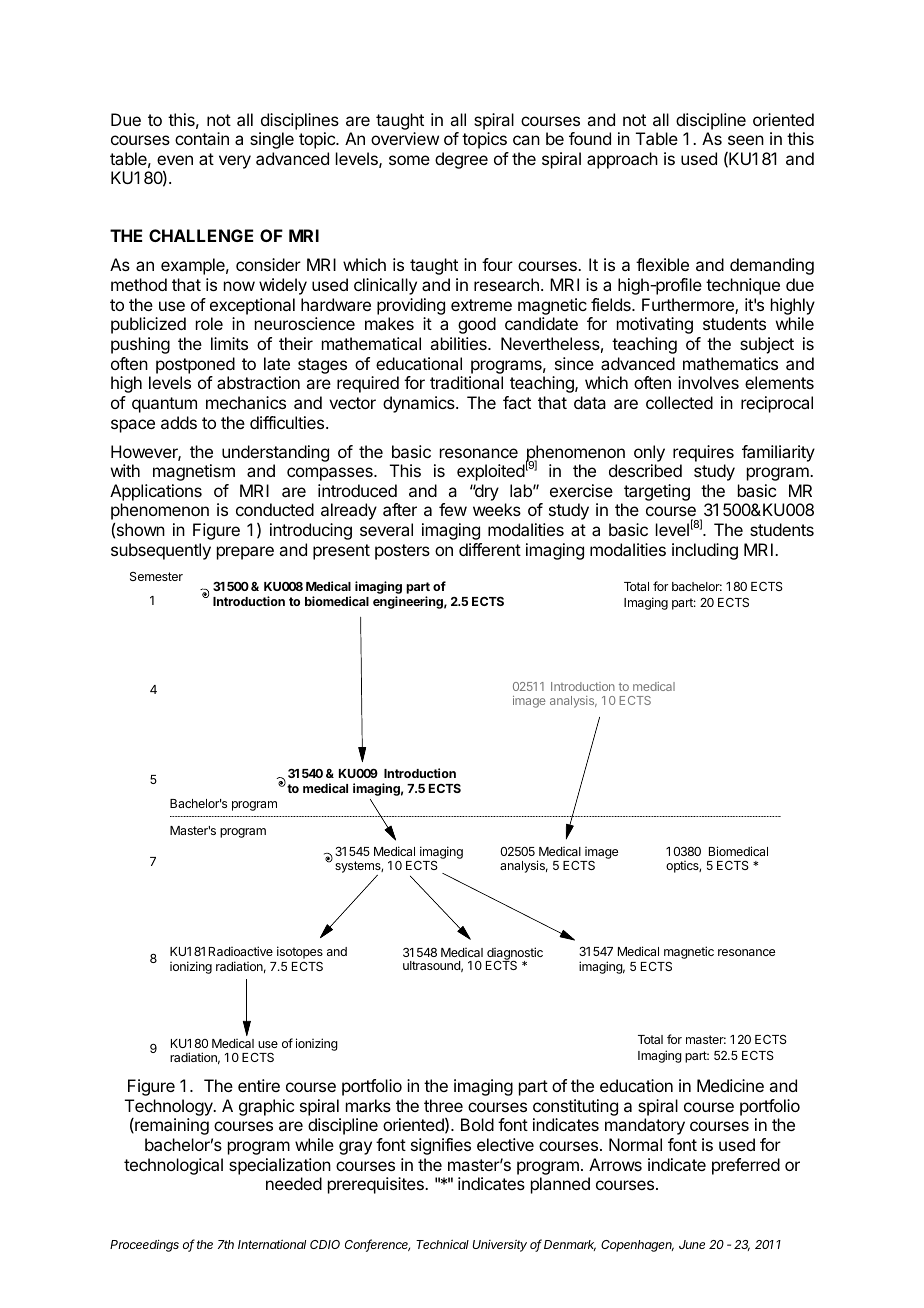 This screenshot has height=1308, width=924. Describe the element at coordinates (490, 549) in the screenshot. I see `different` at that location.
